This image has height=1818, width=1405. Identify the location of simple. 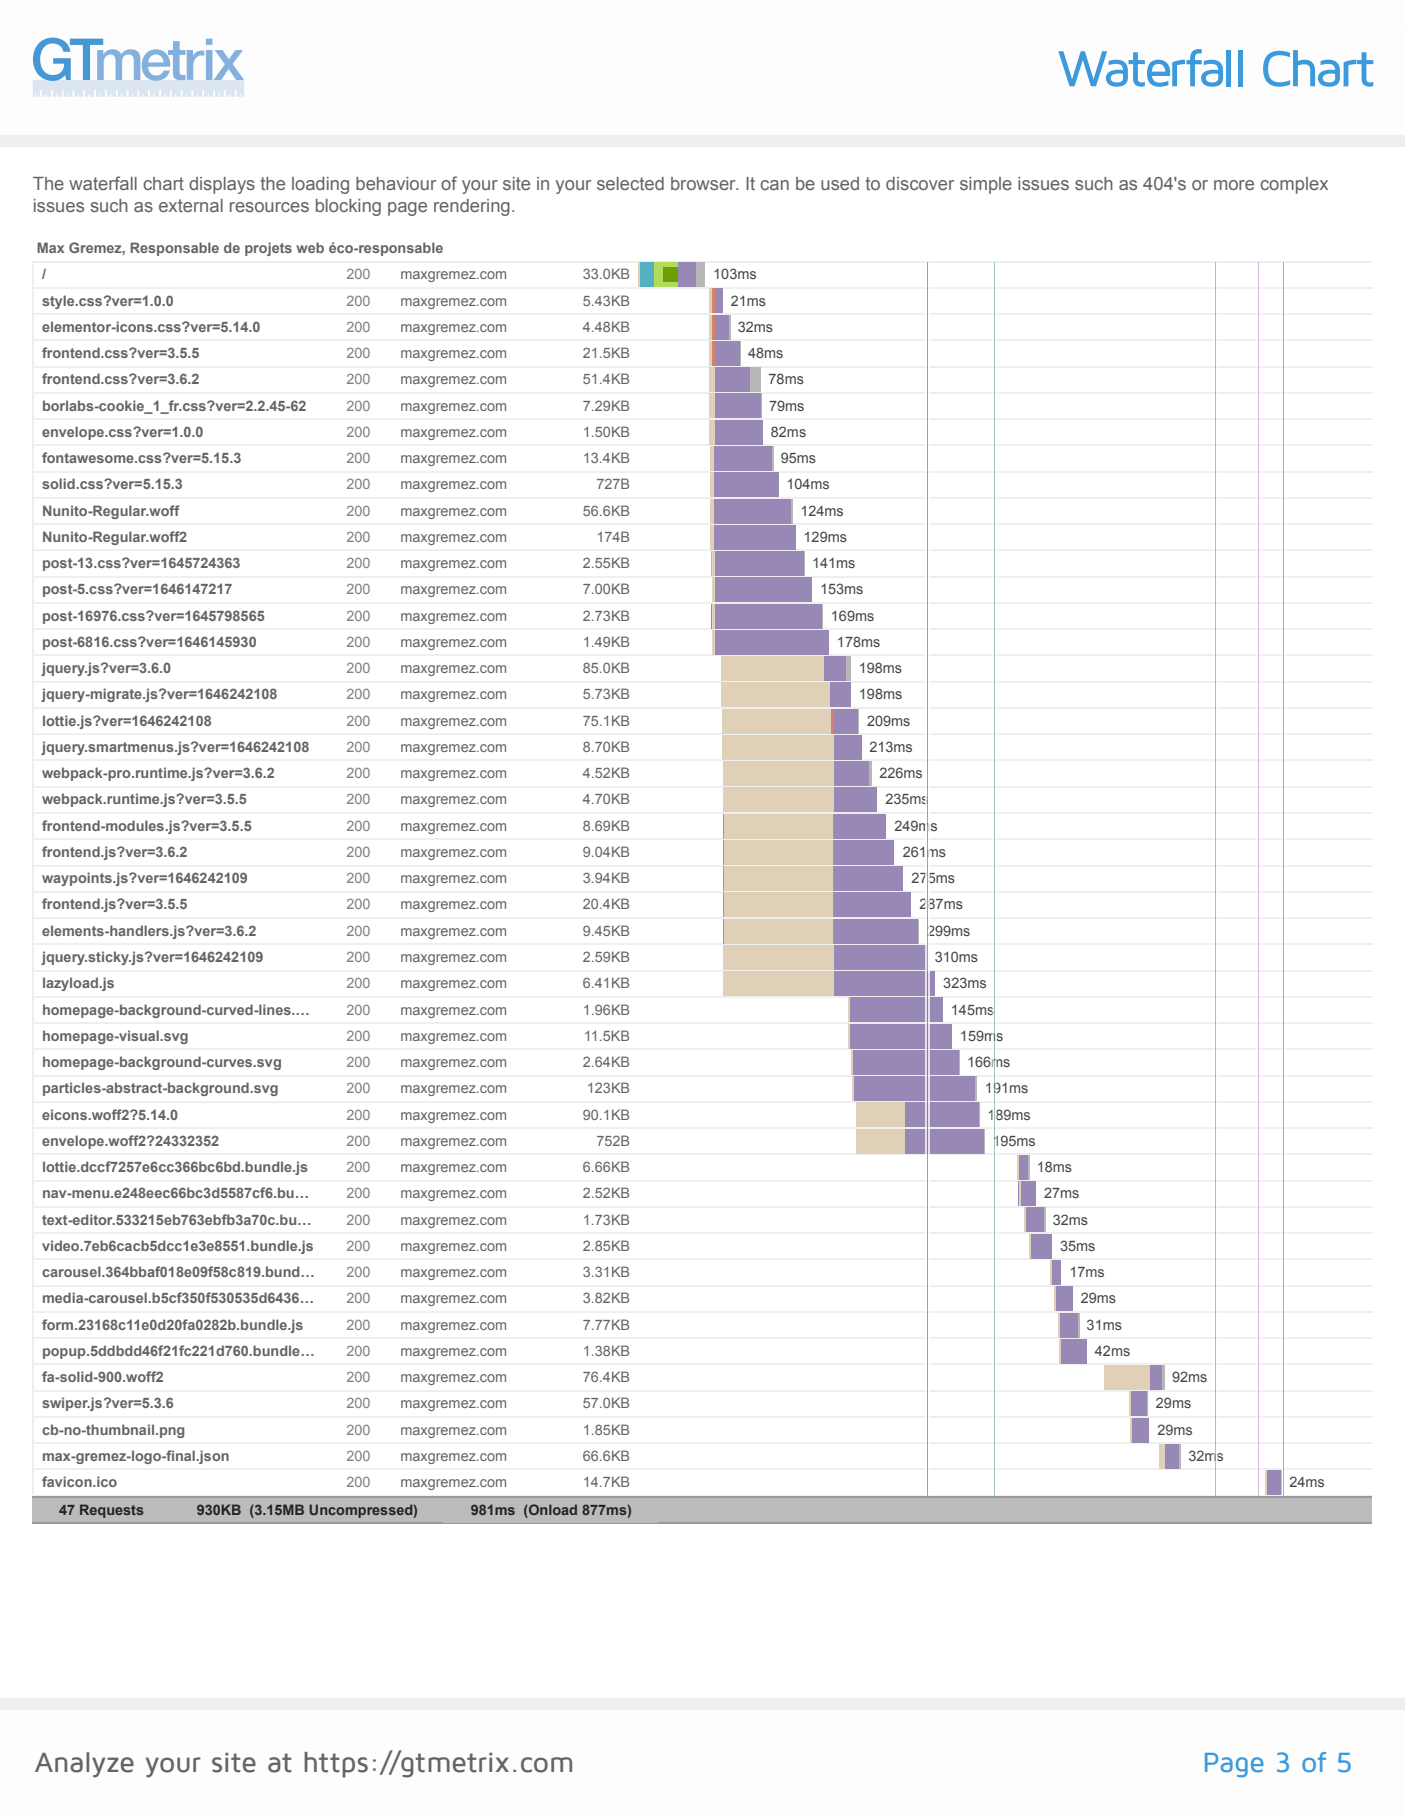
(986, 185).
